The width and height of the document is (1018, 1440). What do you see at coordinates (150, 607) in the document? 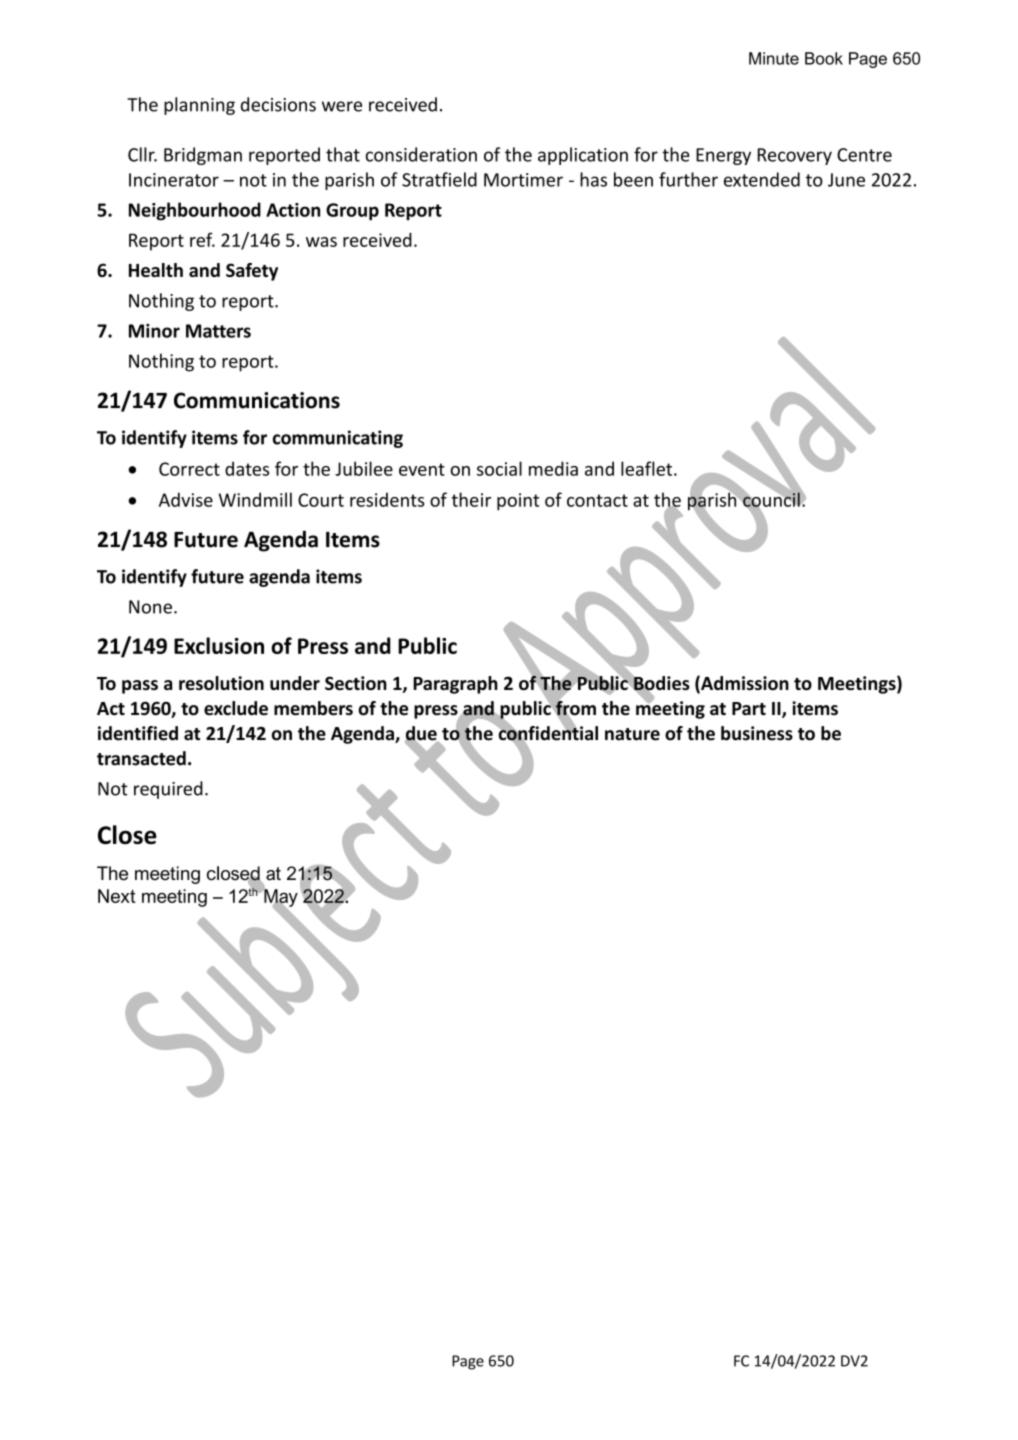
I see `None` at bounding box center [150, 607].
